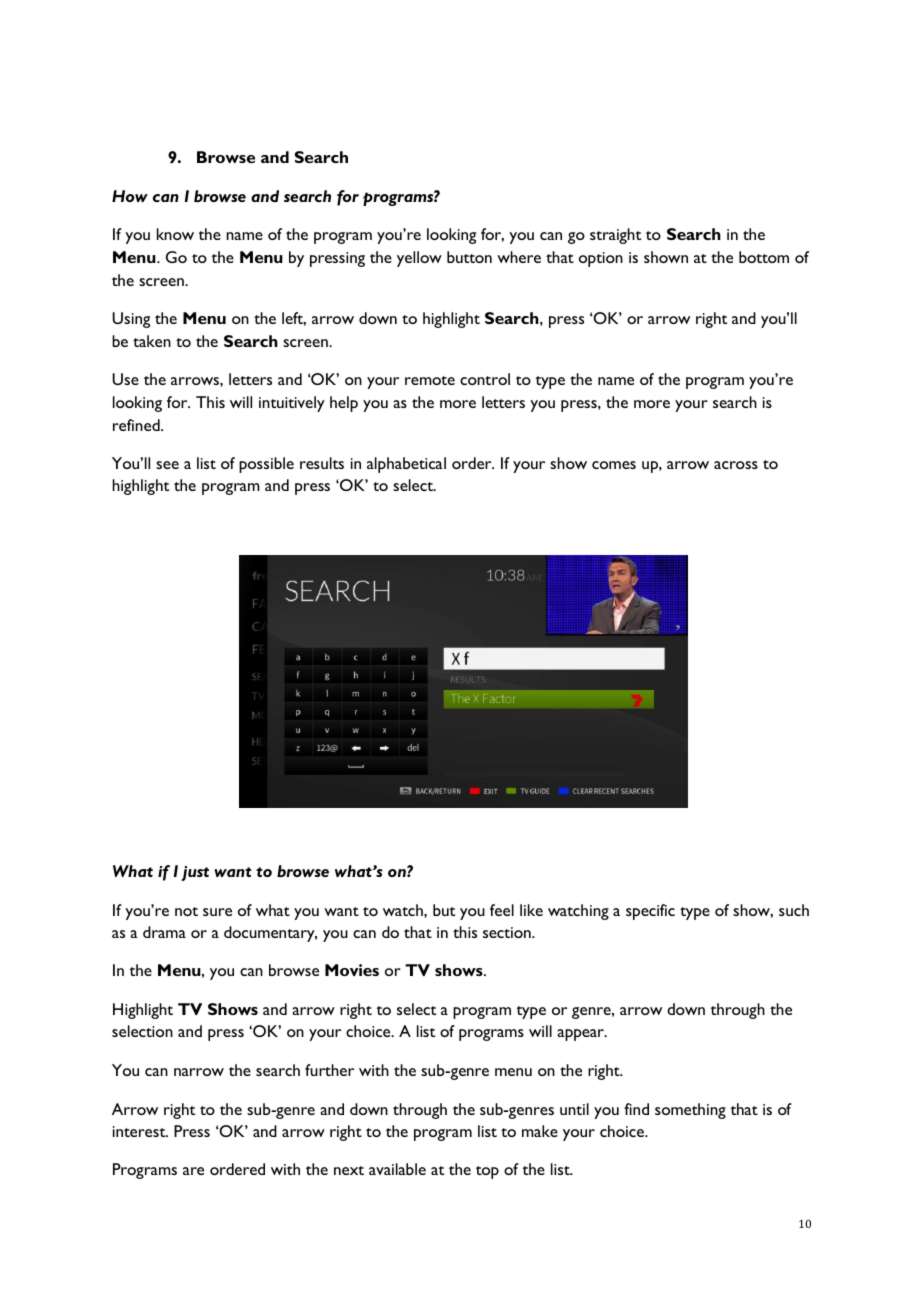 The height and width of the image is (1308, 924). What do you see at coordinates (193, 1171) in the image?
I see `are` at bounding box center [193, 1171].
